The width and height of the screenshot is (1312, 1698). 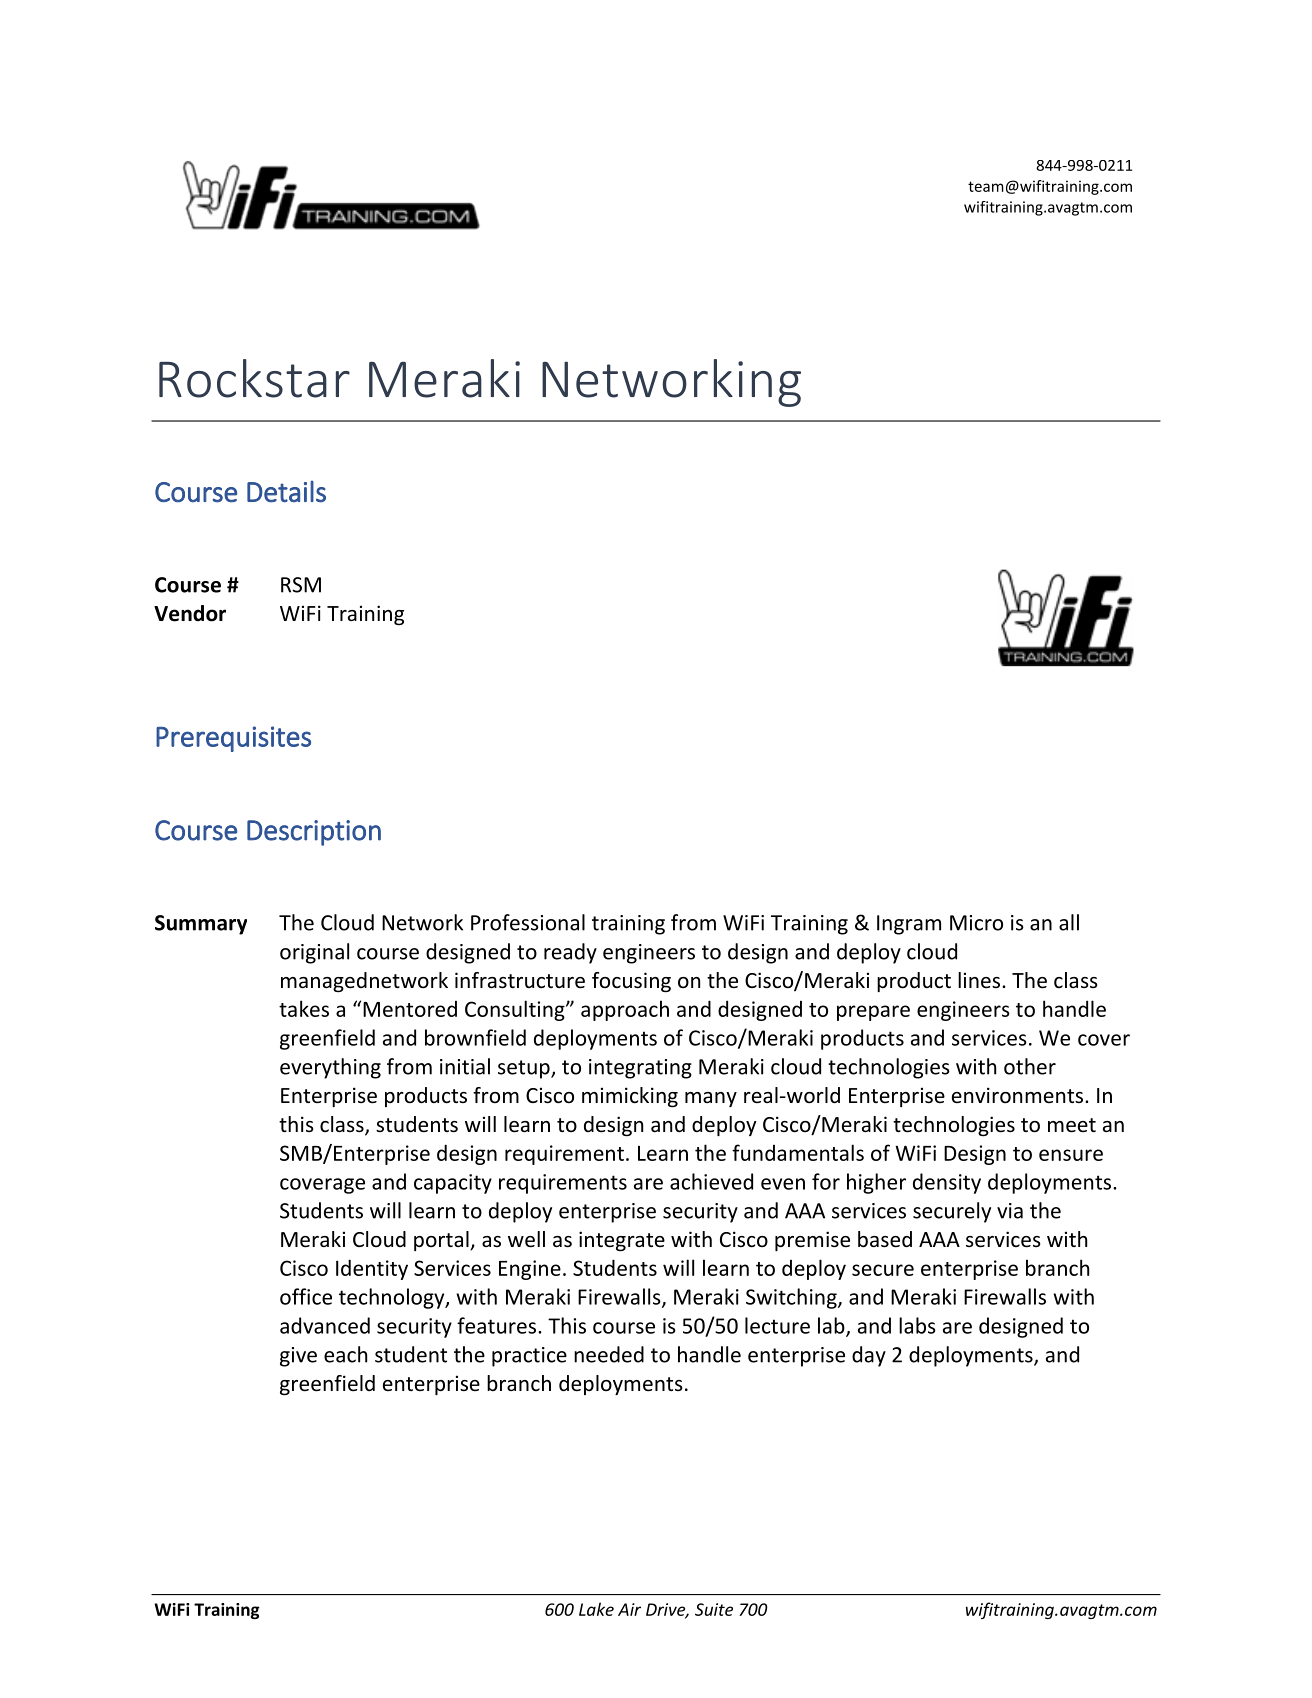 What do you see at coordinates (622, 1241) in the screenshot?
I see `integrate` at bounding box center [622, 1241].
